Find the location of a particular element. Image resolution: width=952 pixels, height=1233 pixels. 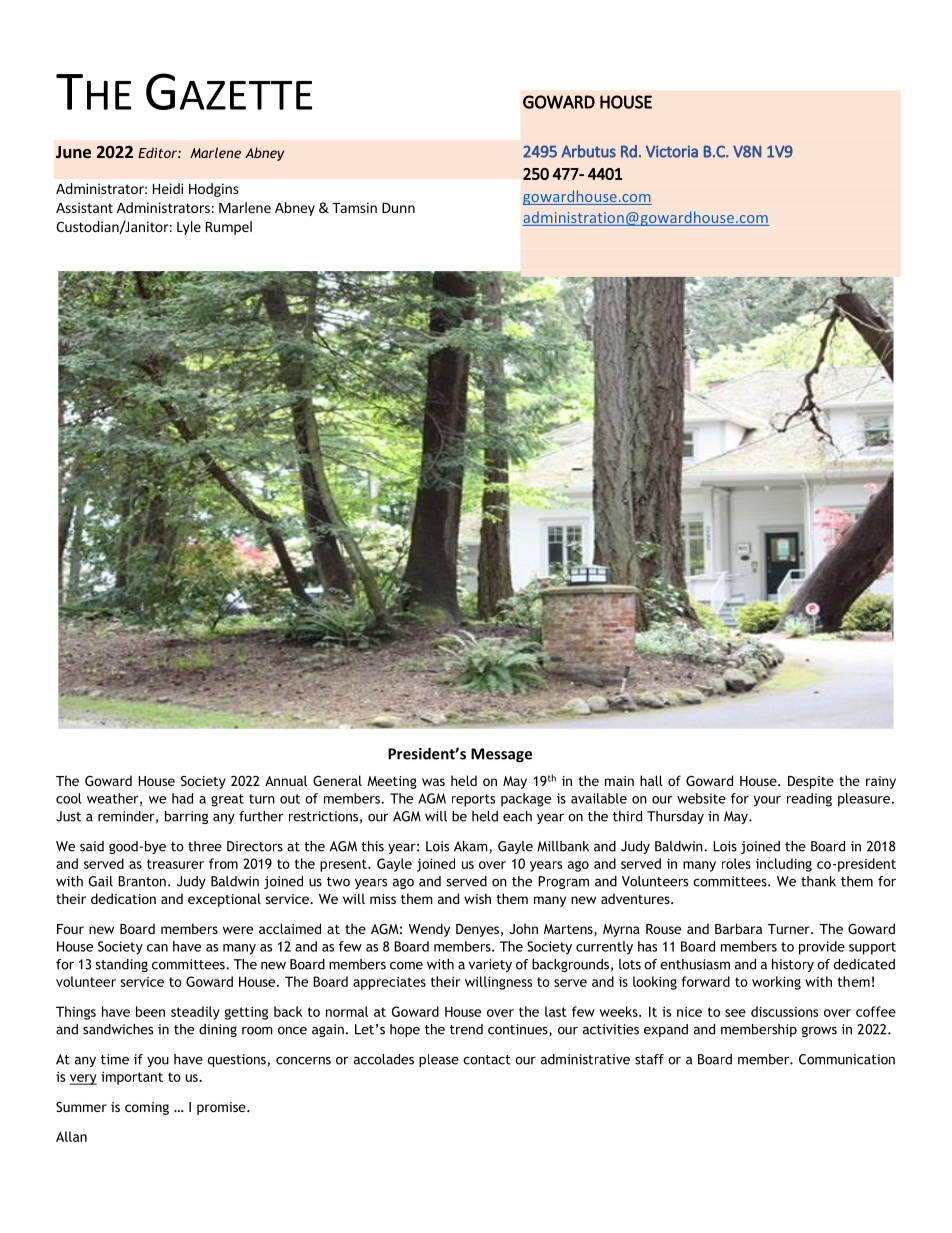

coming is located at coordinates (147, 1108).
